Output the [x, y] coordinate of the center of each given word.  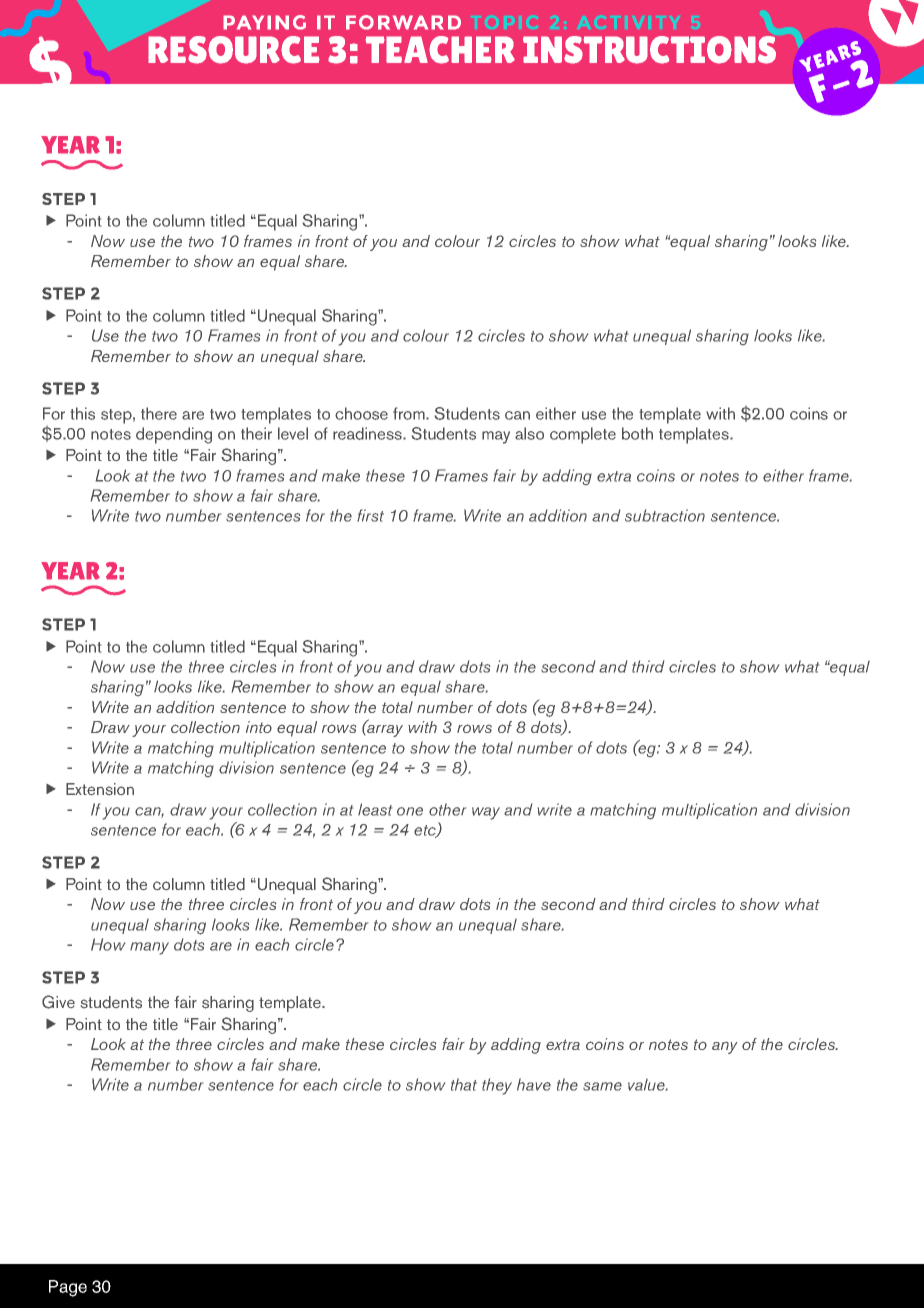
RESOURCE [234, 50]
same [602, 1086]
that [464, 1084]
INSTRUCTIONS [649, 50]
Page [68, 1288]
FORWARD [403, 22]
